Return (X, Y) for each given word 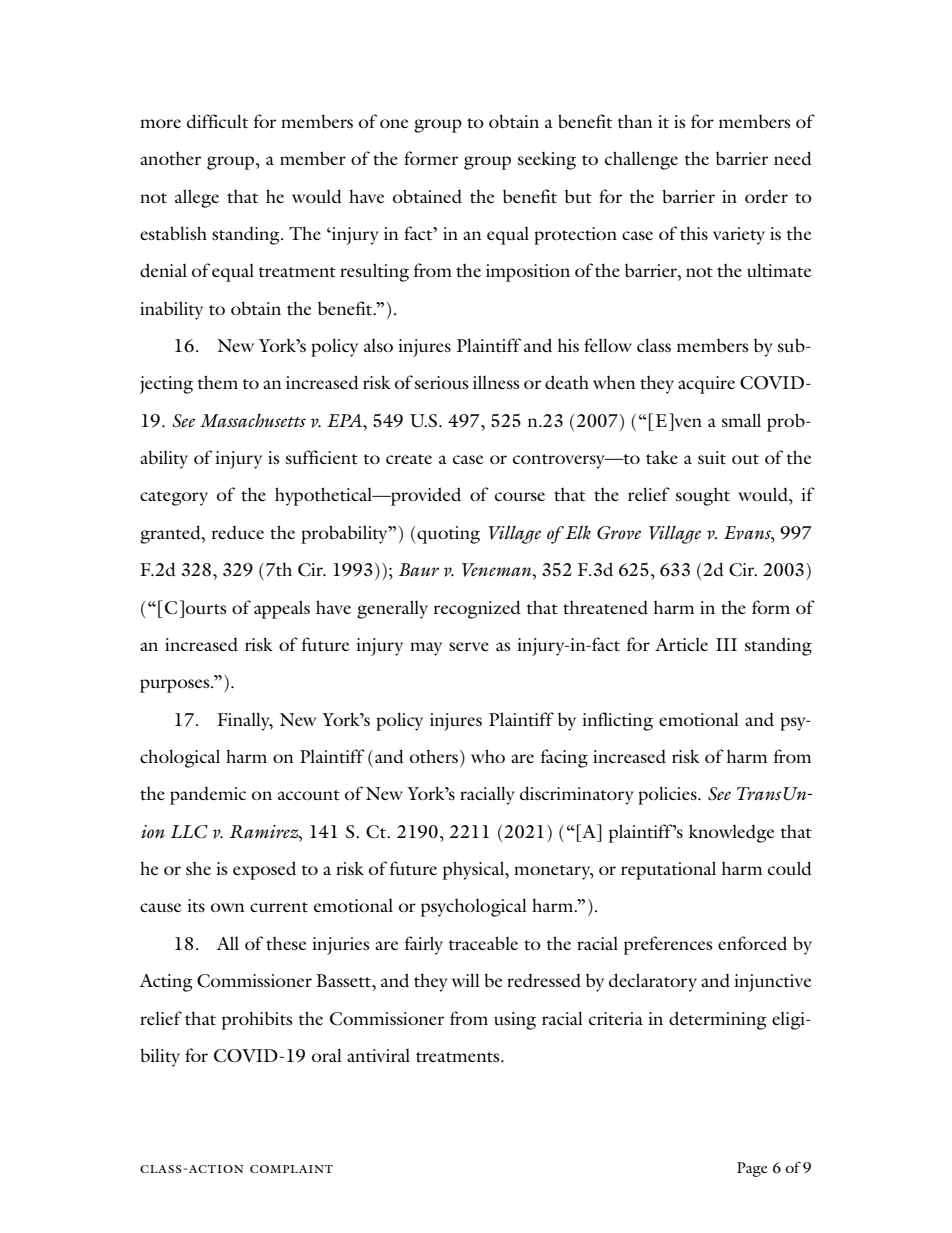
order (766, 196)
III (726, 644)
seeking (547, 161)
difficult (217, 121)
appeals (282, 609)
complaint (291, 1169)
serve (469, 646)
